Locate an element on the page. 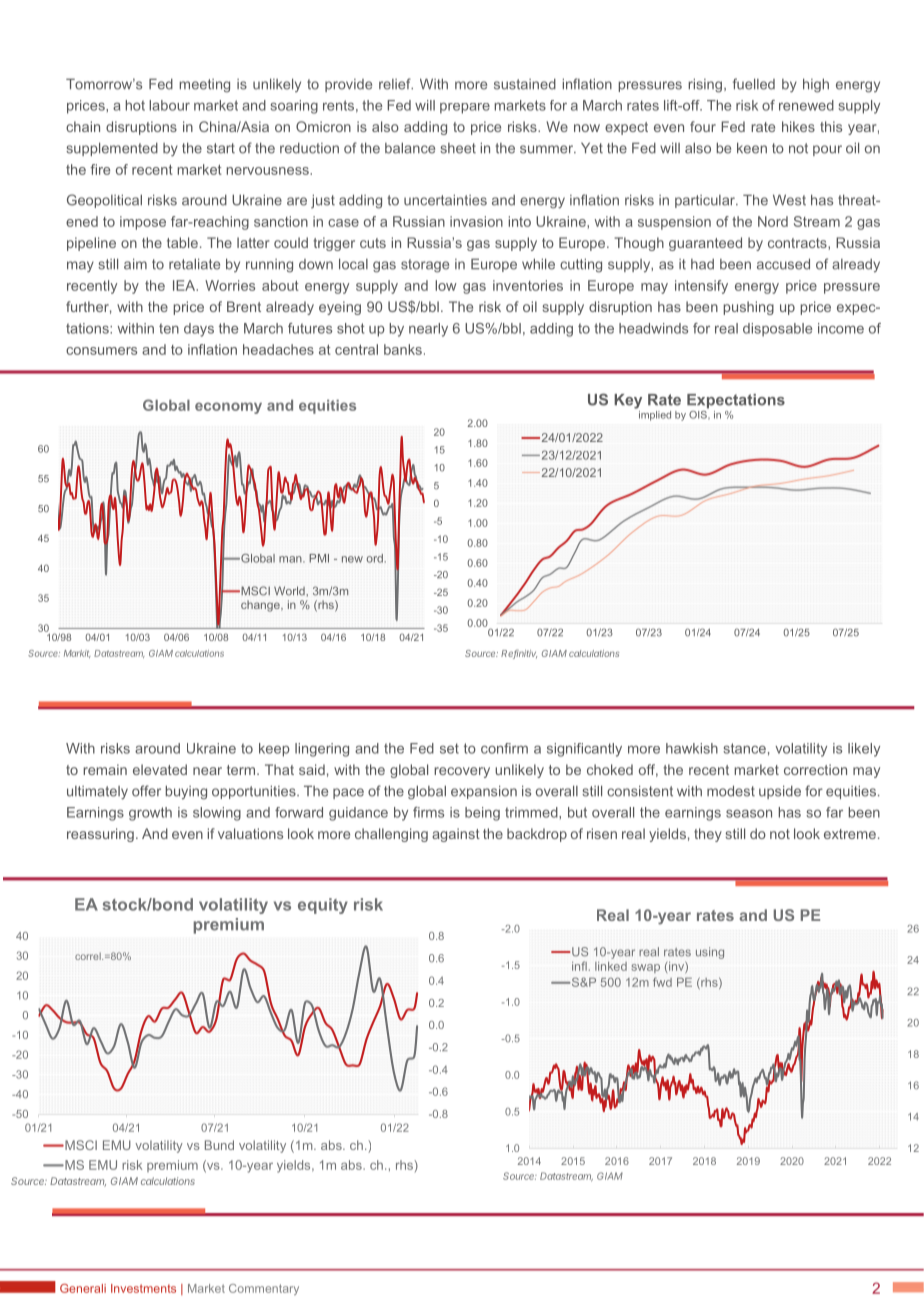 This page has height=1308, width=924. using is located at coordinates (710, 953).
